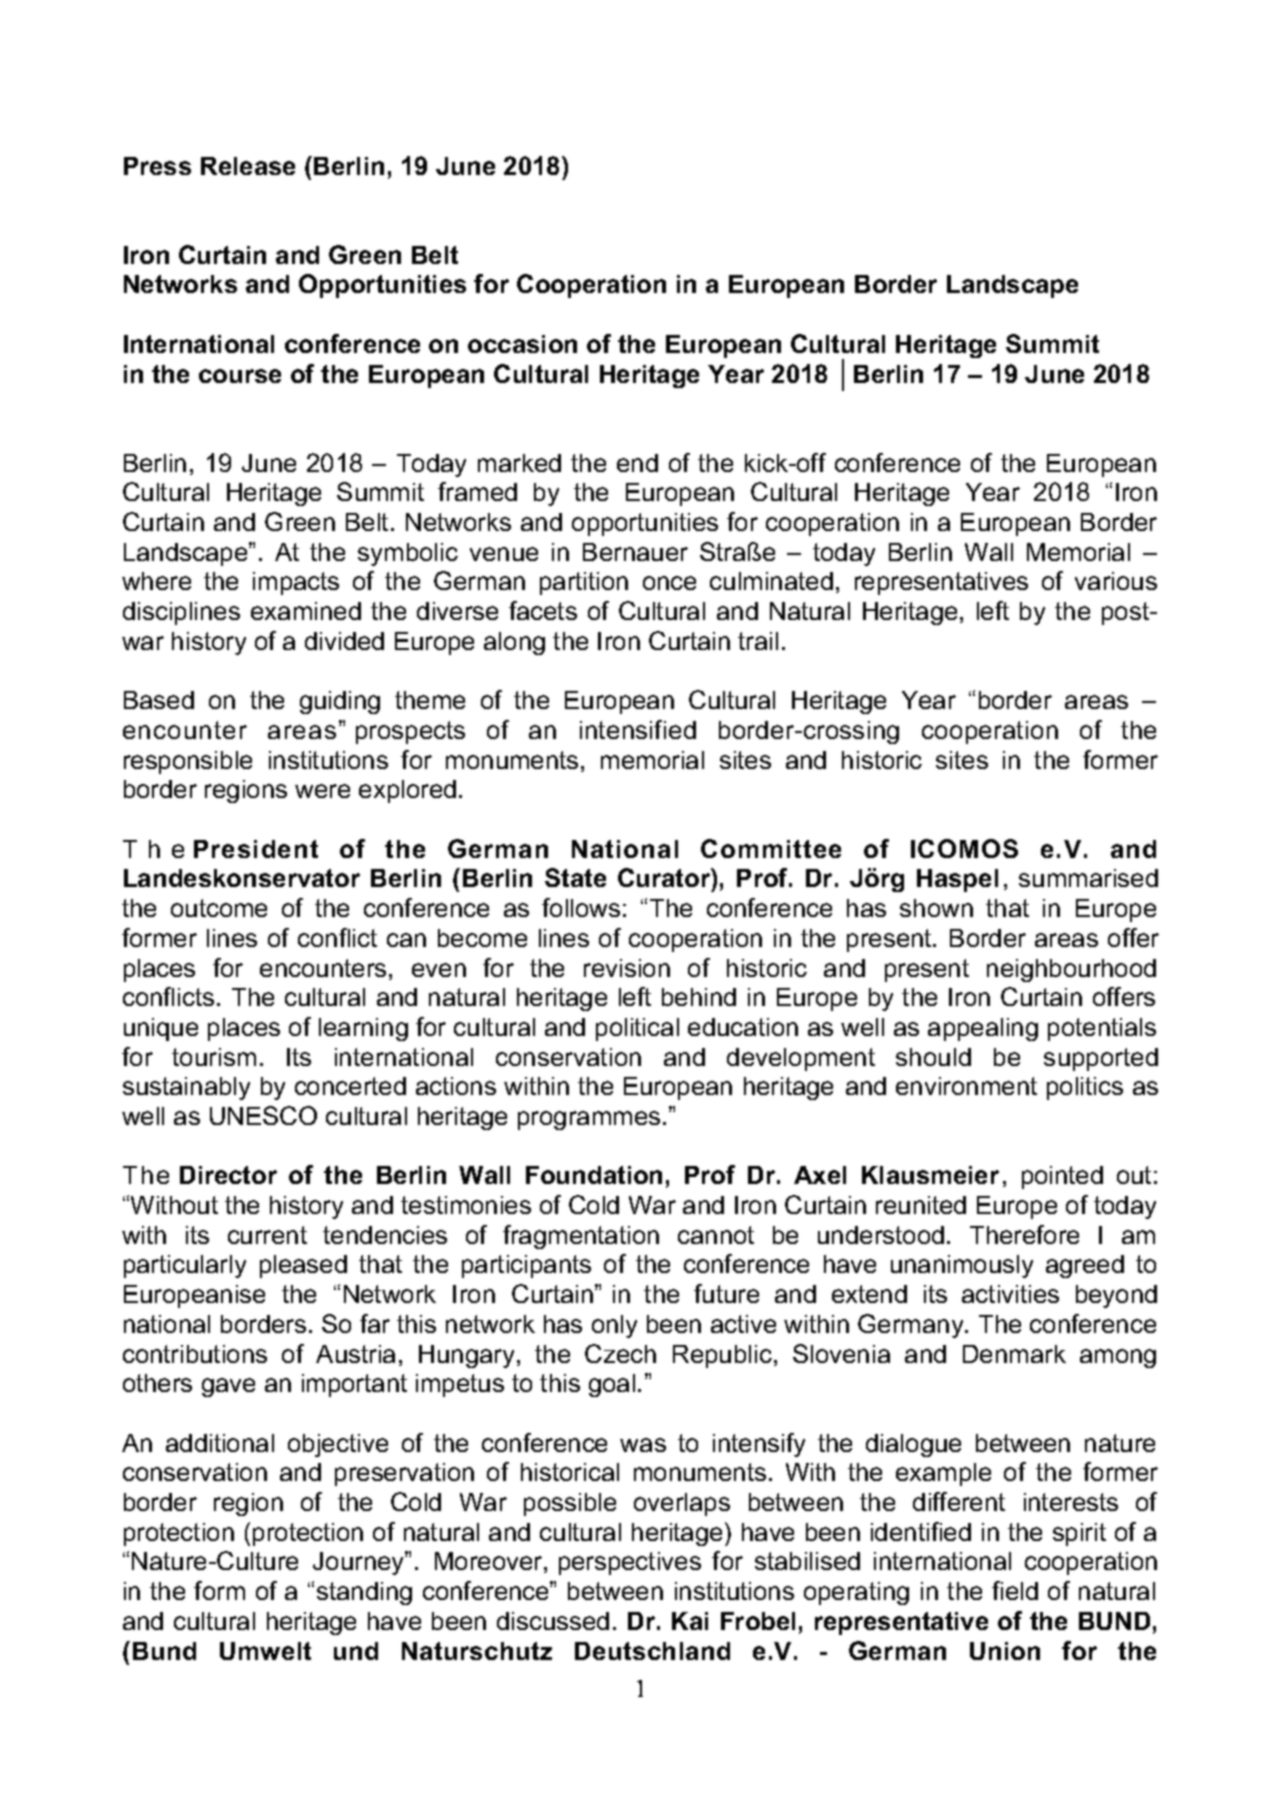  Describe the element at coordinates (589, 1120) in the document. I see `programmes` at that location.
